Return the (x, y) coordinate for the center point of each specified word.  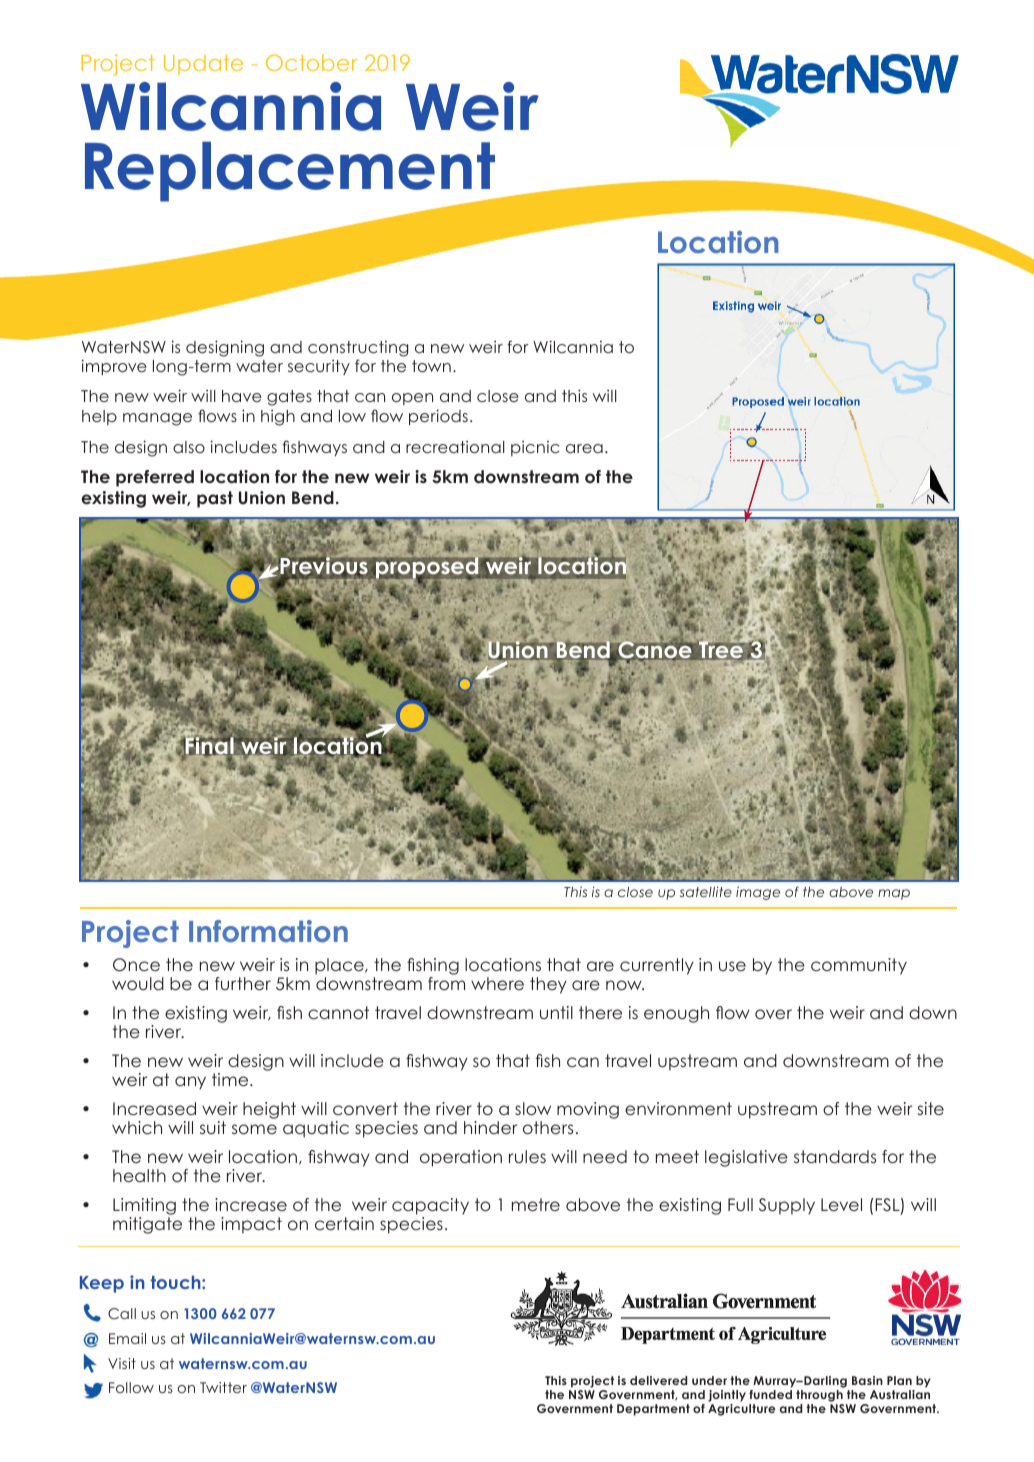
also (189, 447)
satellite (706, 891)
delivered (658, 1380)
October (312, 62)
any (190, 1083)
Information (268, 931)
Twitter (223, 1387)
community (859, 966)
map (894, 894)
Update (203, 65)
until (556, 1012)
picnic (535, 448)
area (584, 448)
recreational (455, 446)
